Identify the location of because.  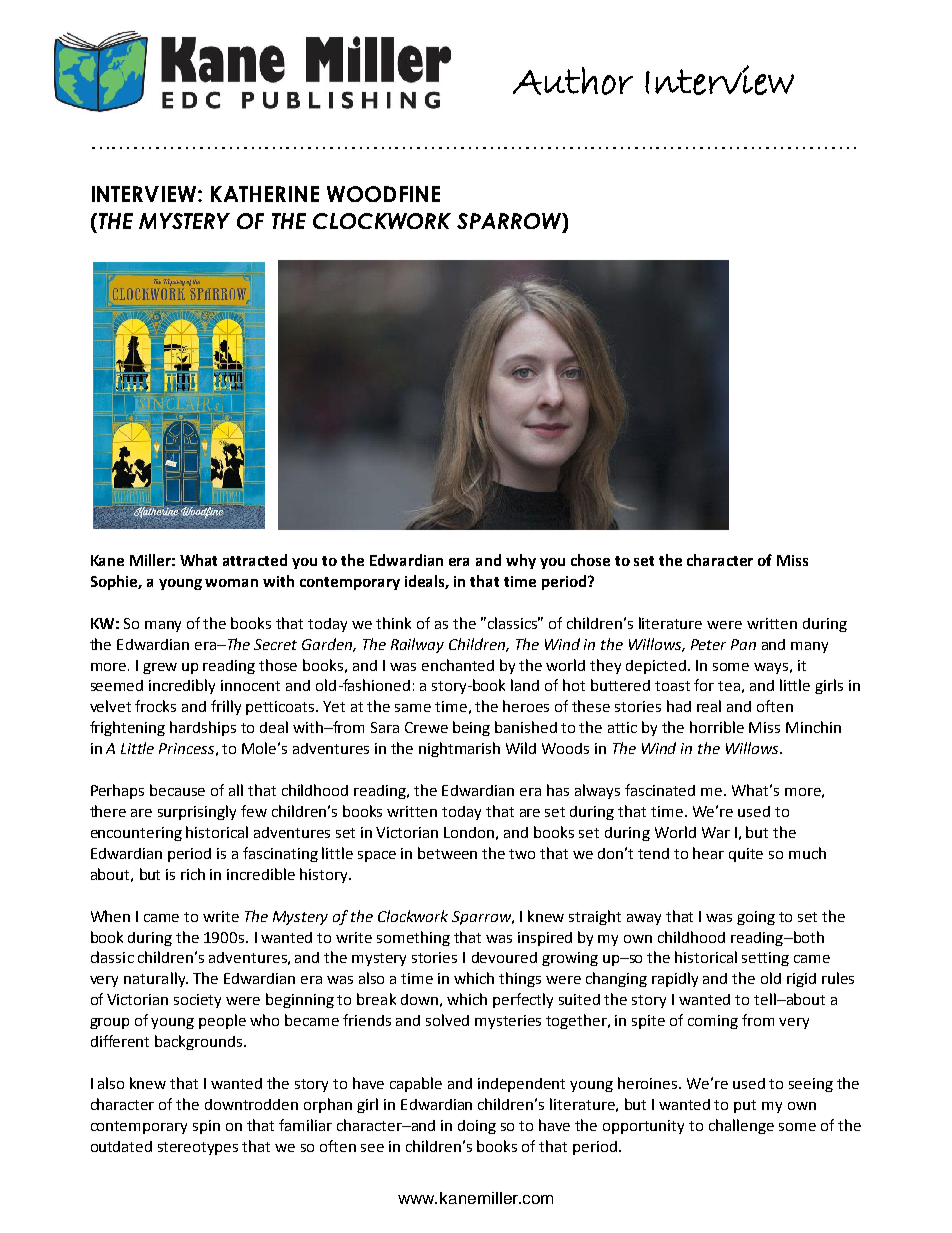
(177, 790).
